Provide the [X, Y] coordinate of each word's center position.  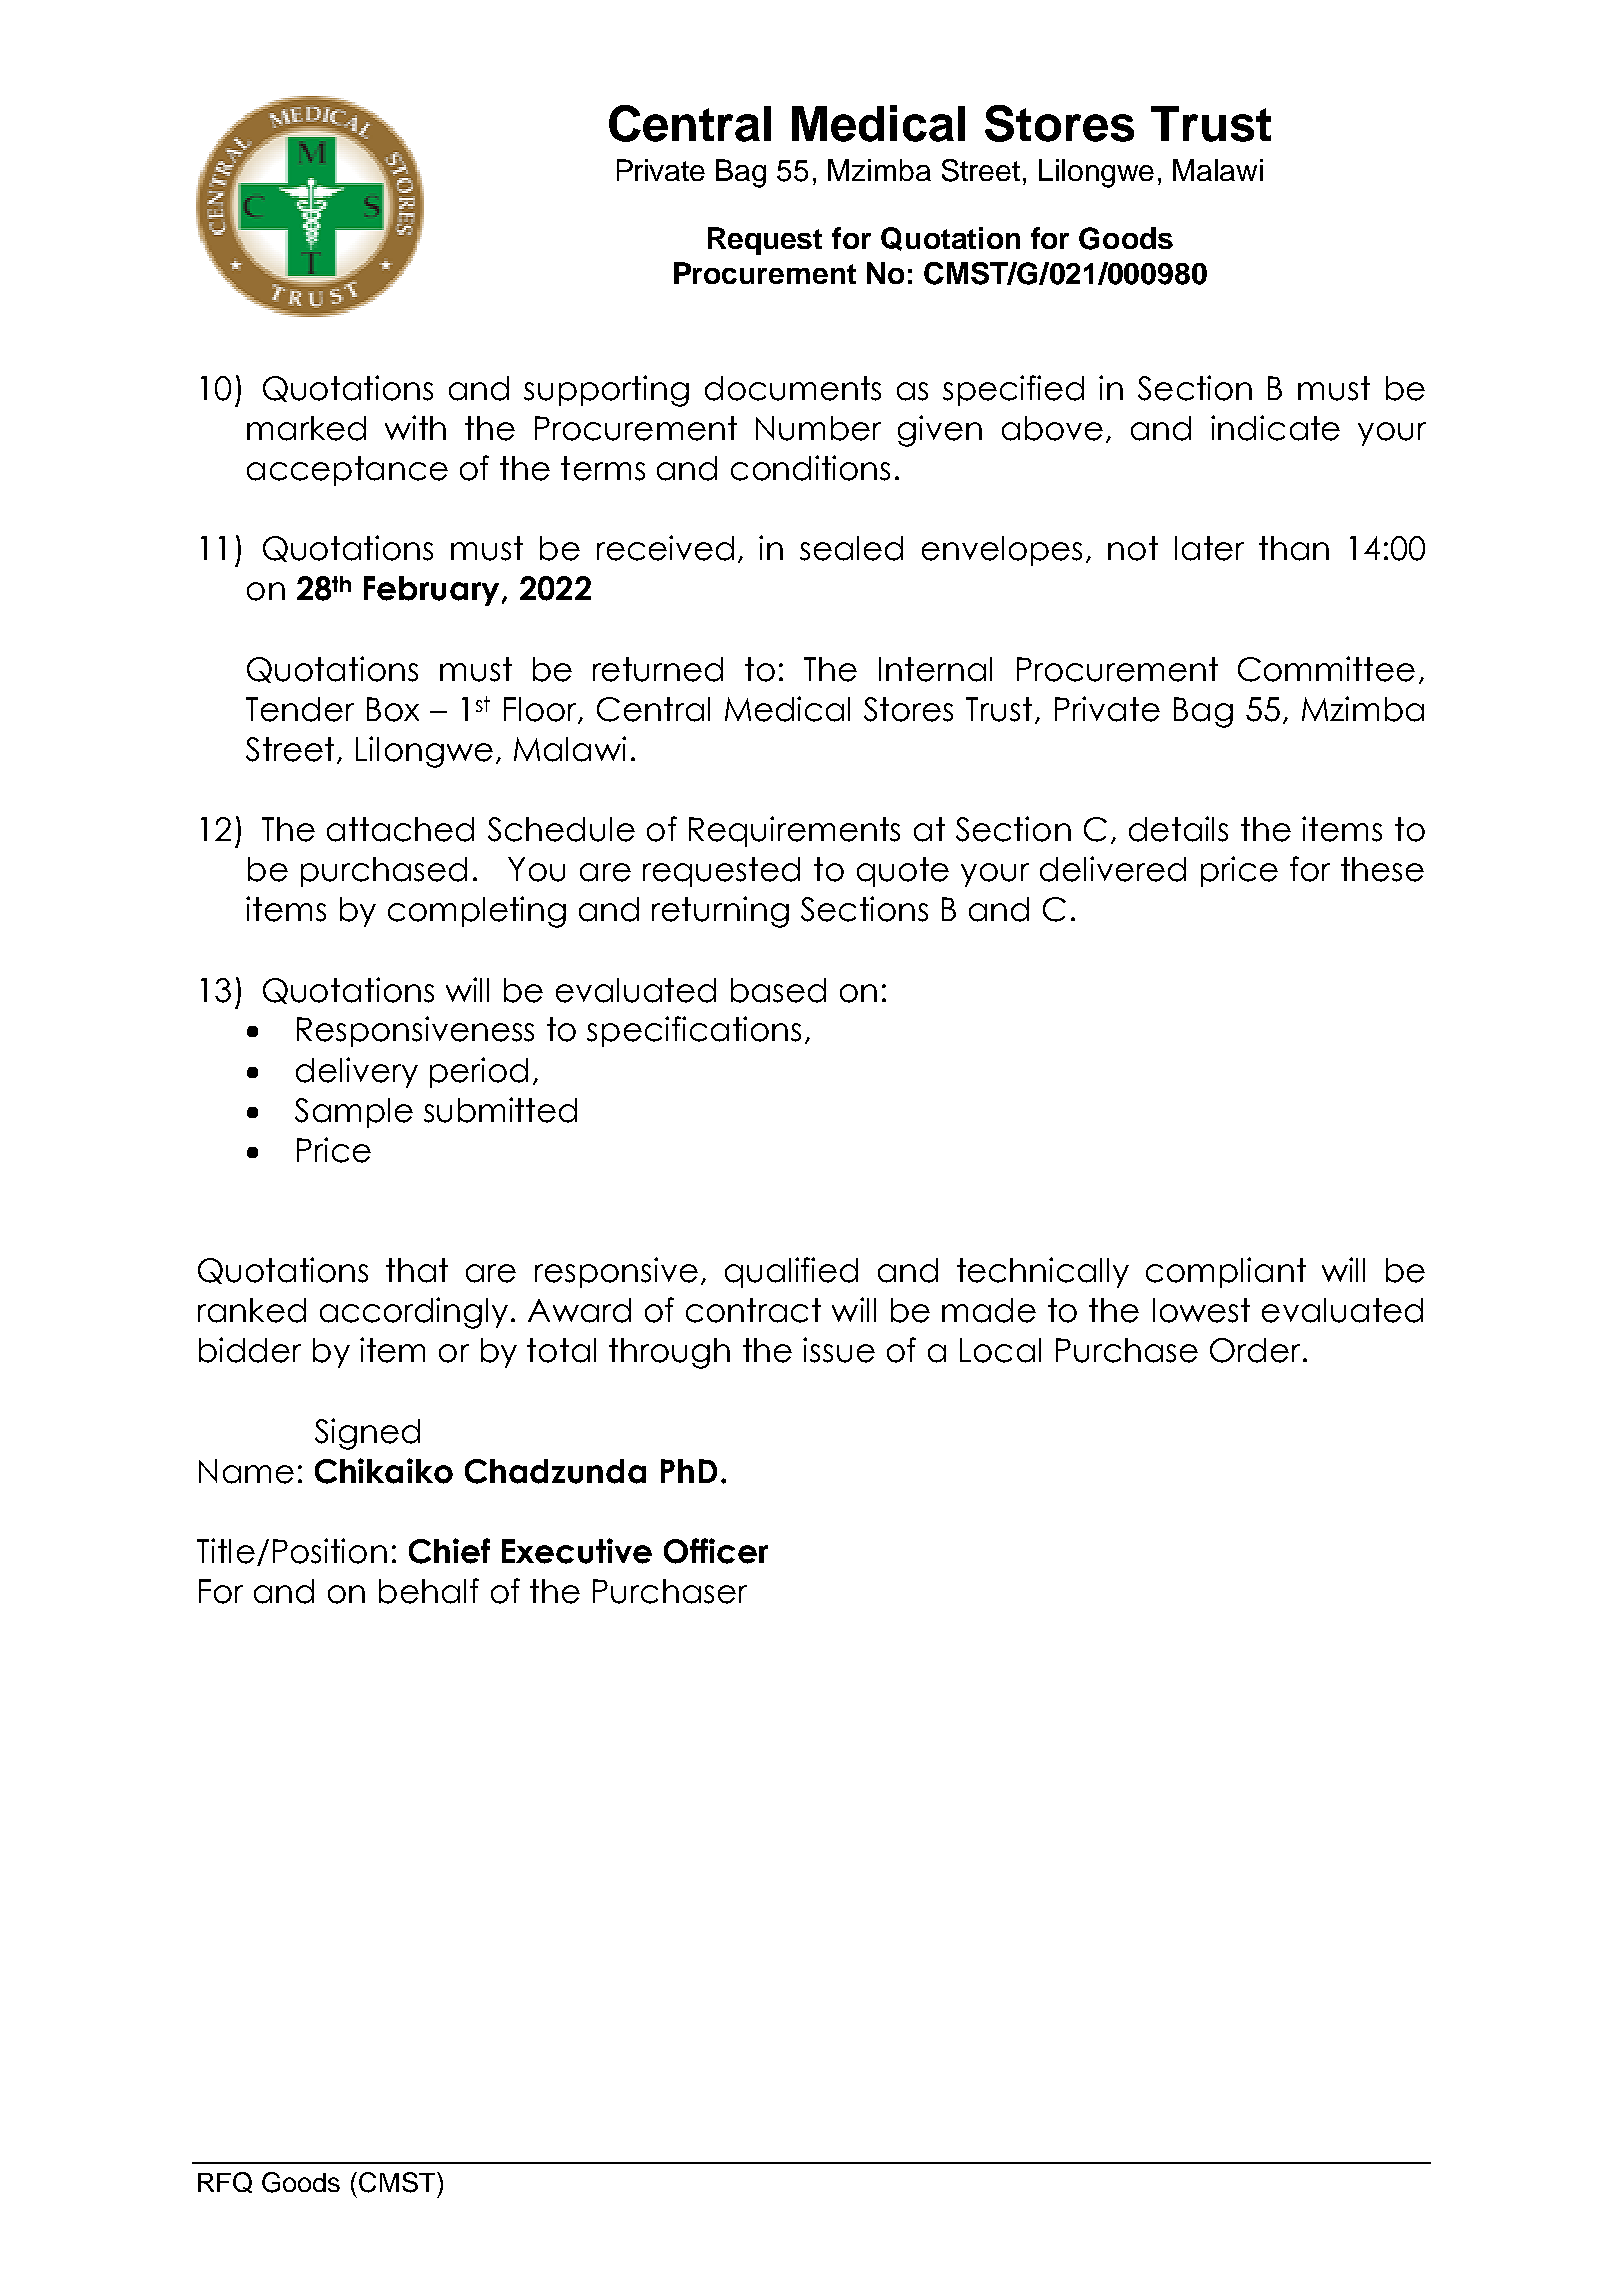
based [778, 990]
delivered [1113, 869]
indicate [1275, 428]
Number [818, 428]
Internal [935, 669]
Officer [716, 1551]
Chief [449, 1551]
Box [393, 709]
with [415, 427]
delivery [357, 1072]
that [417, 1270]
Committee [1326, 669]
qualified [791, 1272]
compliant [1226, 1272]
